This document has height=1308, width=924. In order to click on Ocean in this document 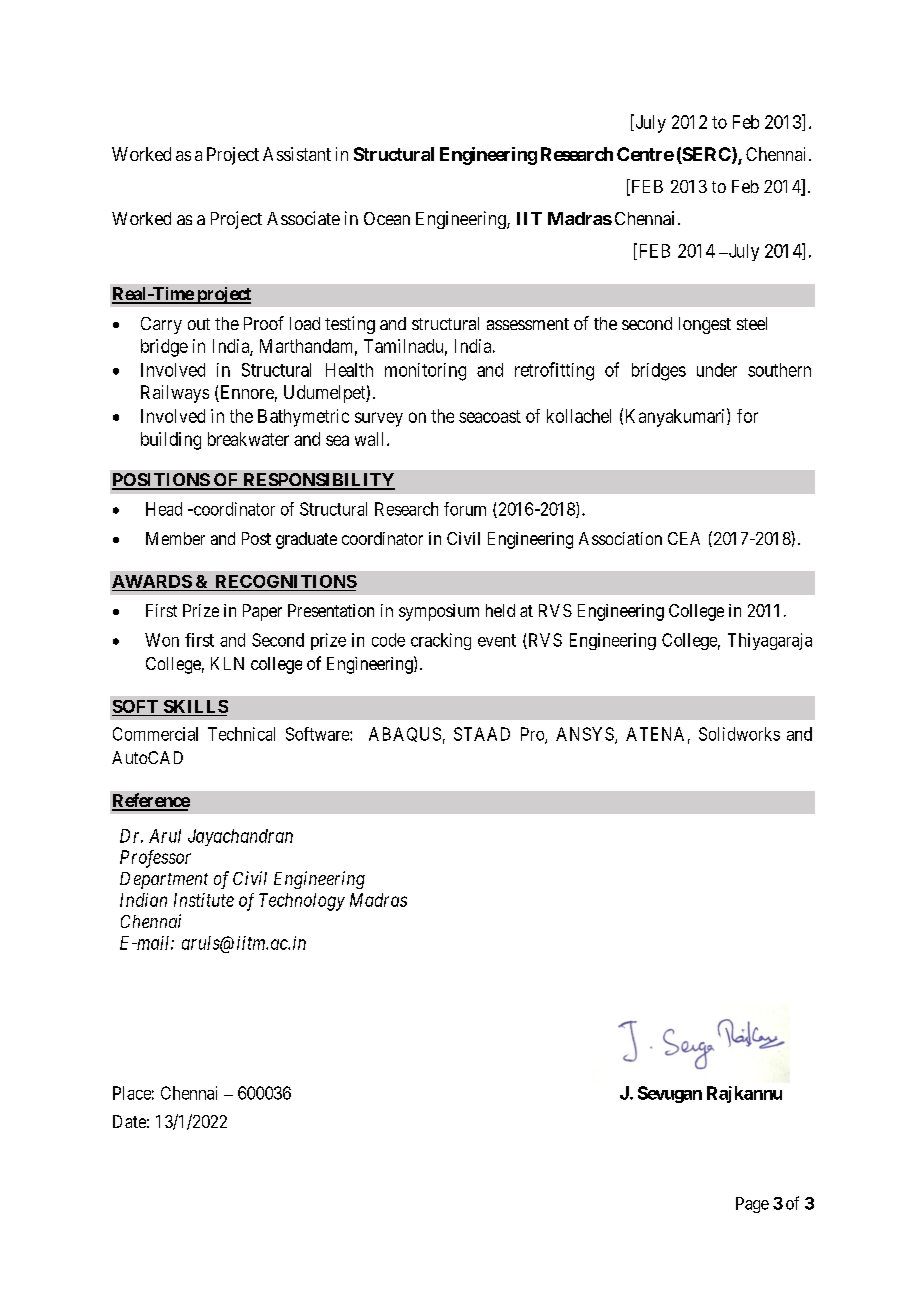, I will do `click(387, 218)`.
